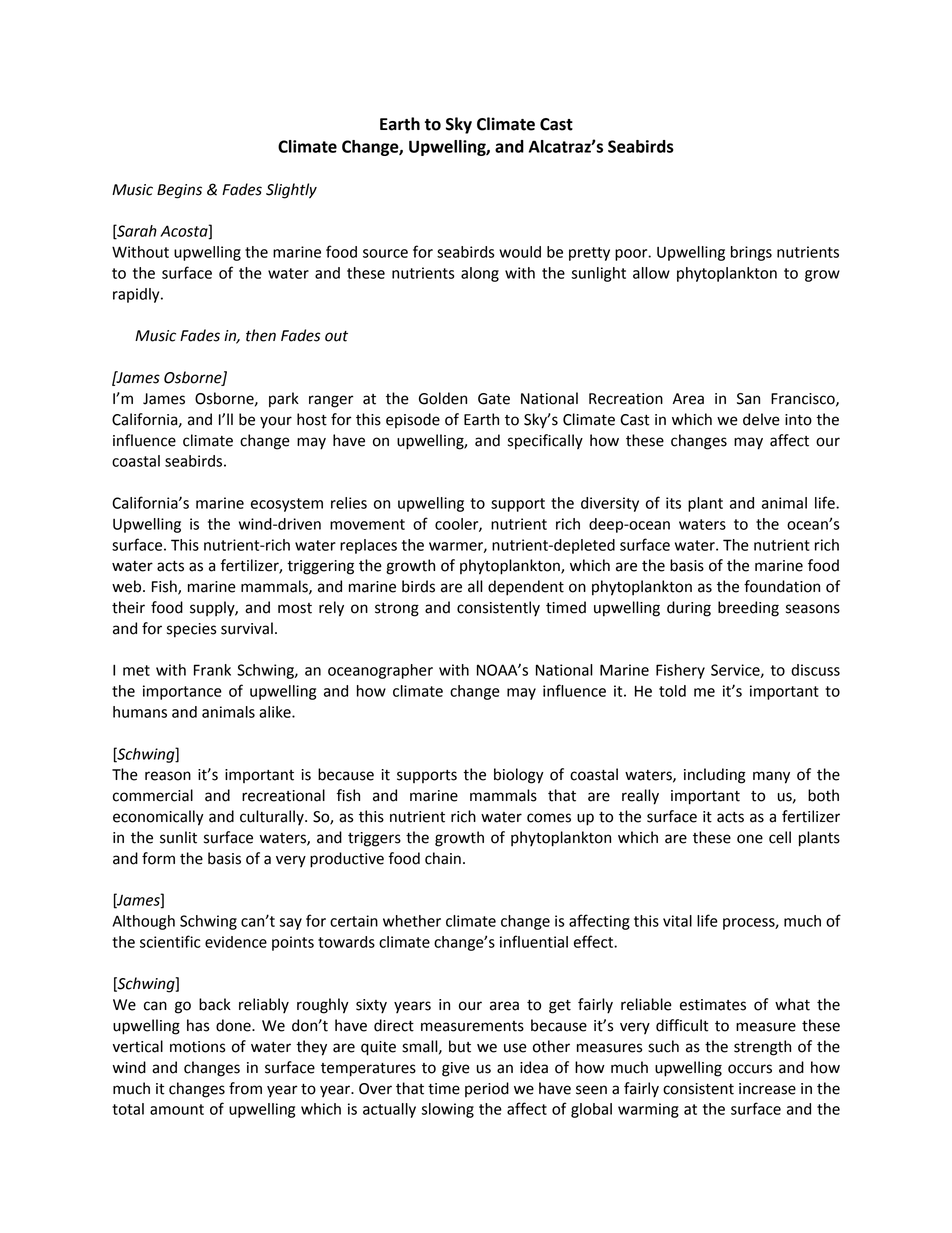 The height and width of the screenshot is (1233, 952). Describe the element at coordinates (751, 253) in the screenshot. I see `brings` at that location.
